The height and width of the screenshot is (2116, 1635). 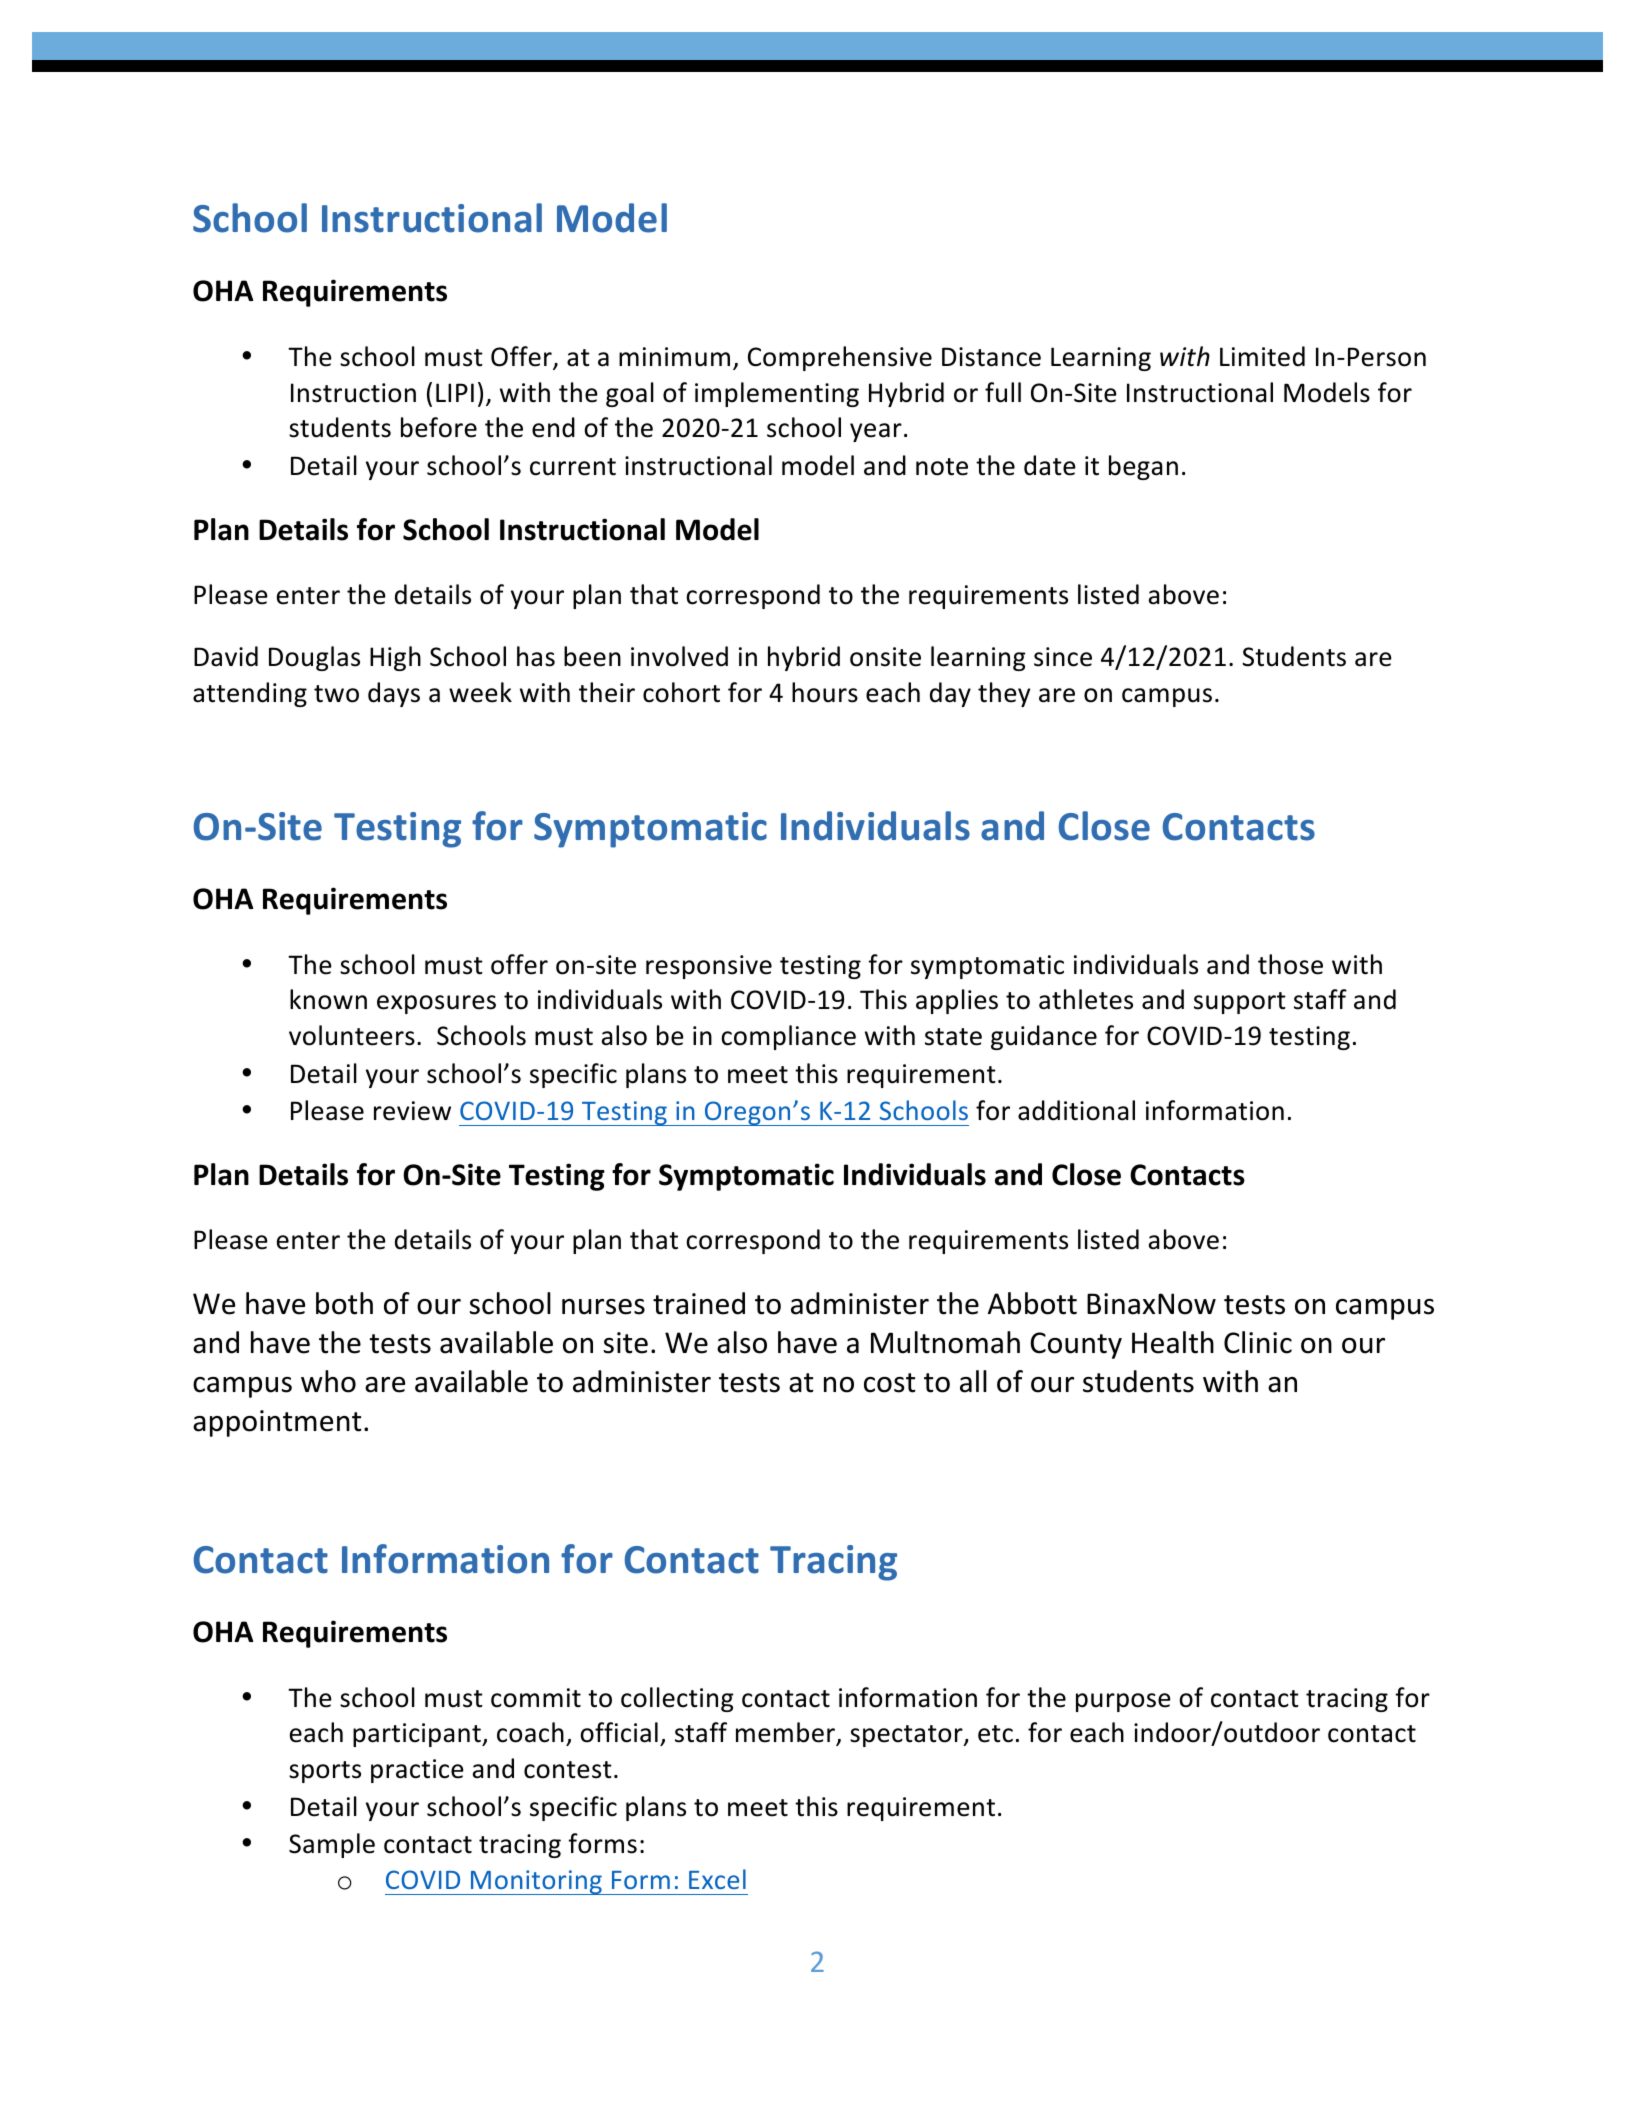 I want to click on implementing, so click(x=777, y=394).
